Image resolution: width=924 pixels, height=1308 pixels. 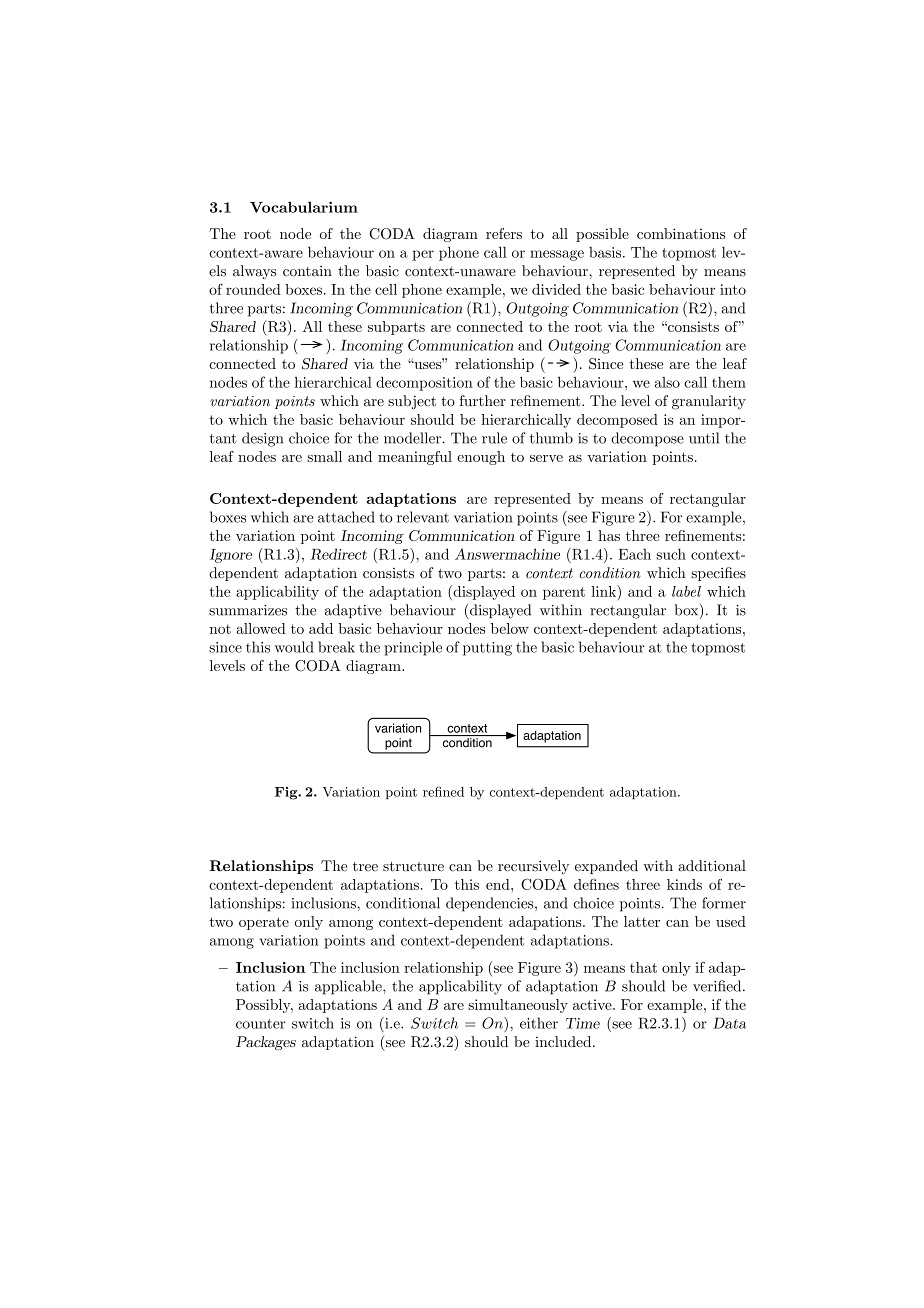 I want to click on label, so click(x=686, y=591).
